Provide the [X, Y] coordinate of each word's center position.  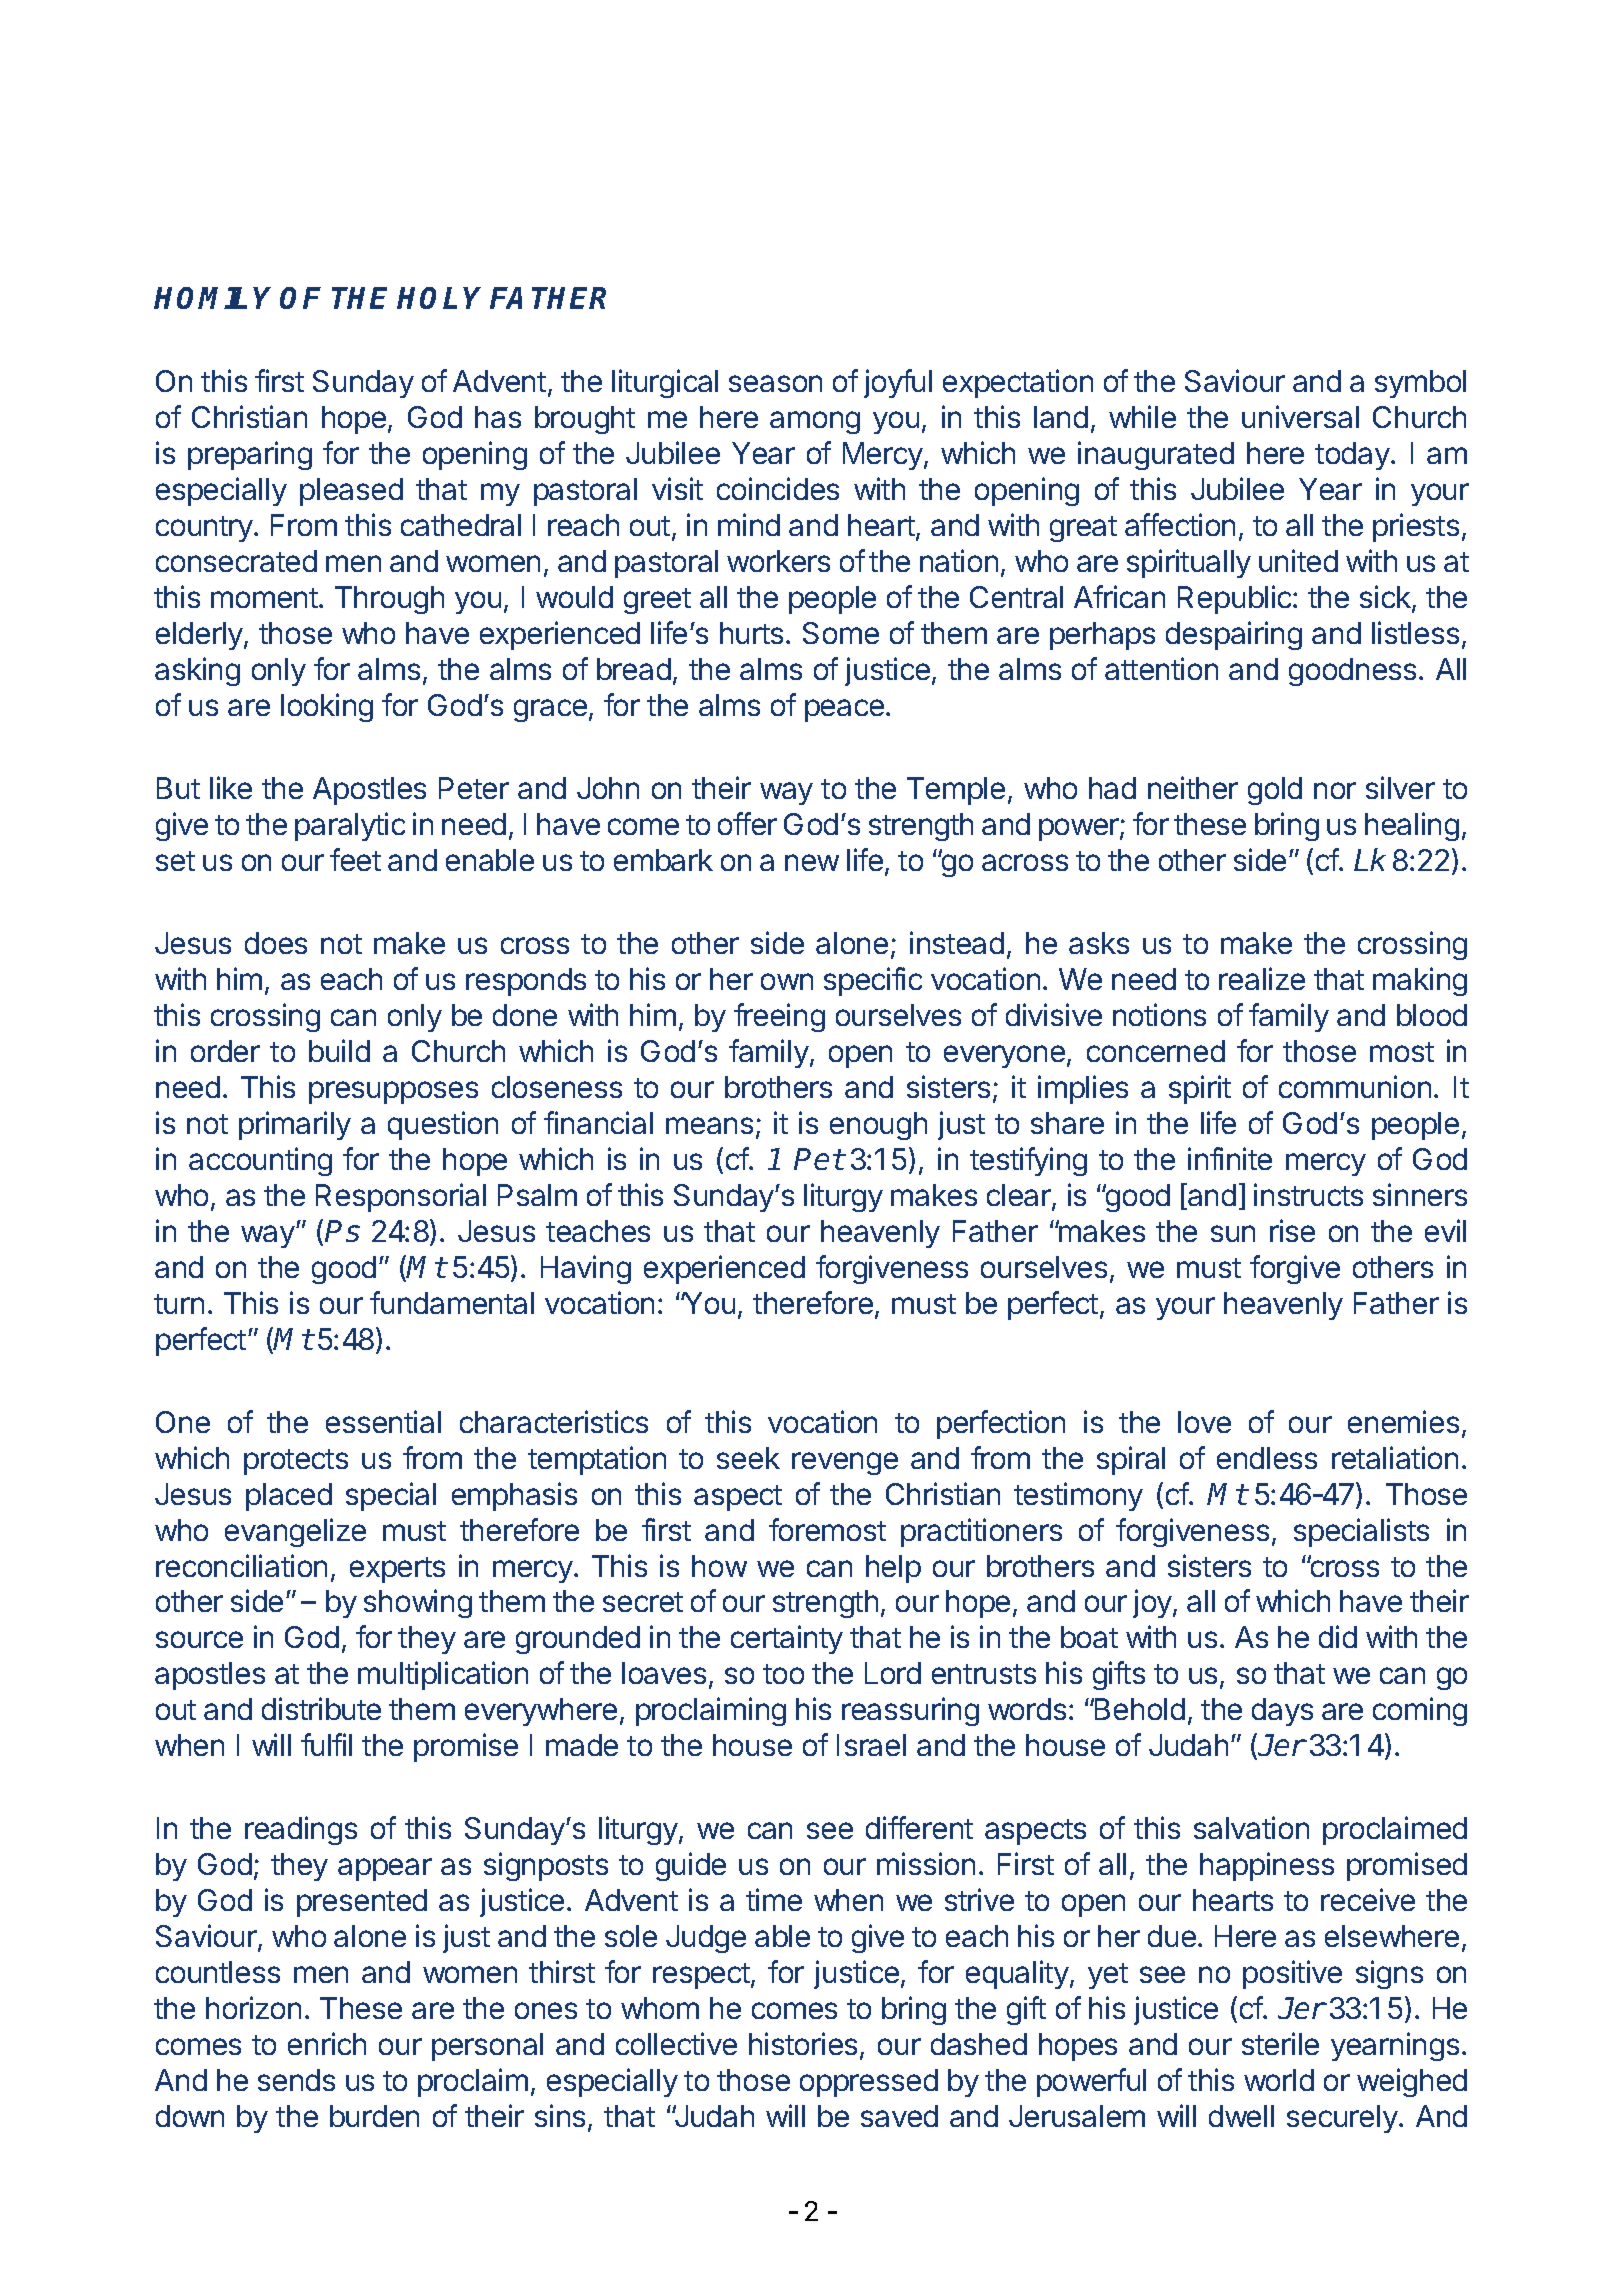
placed [289, 1497]
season [775, 383]
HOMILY [212, 298]
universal [1300, 416]
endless [1267, 1458]
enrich [327, 2043]
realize [1262, 978]
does [276, 943]
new [812, 862]
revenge [845, 1463]
